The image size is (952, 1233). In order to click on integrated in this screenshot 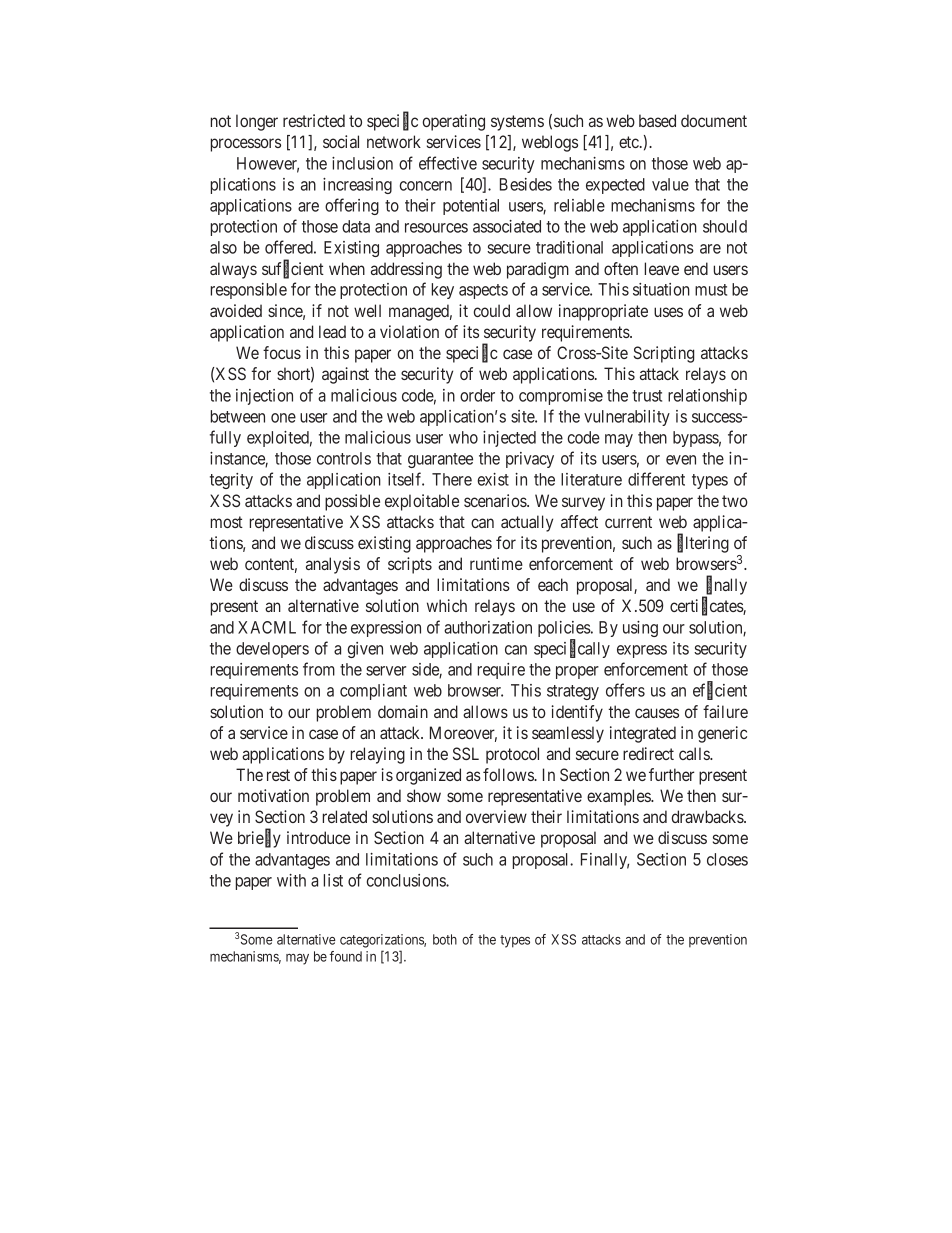, I will do `click(643, 734)`.
